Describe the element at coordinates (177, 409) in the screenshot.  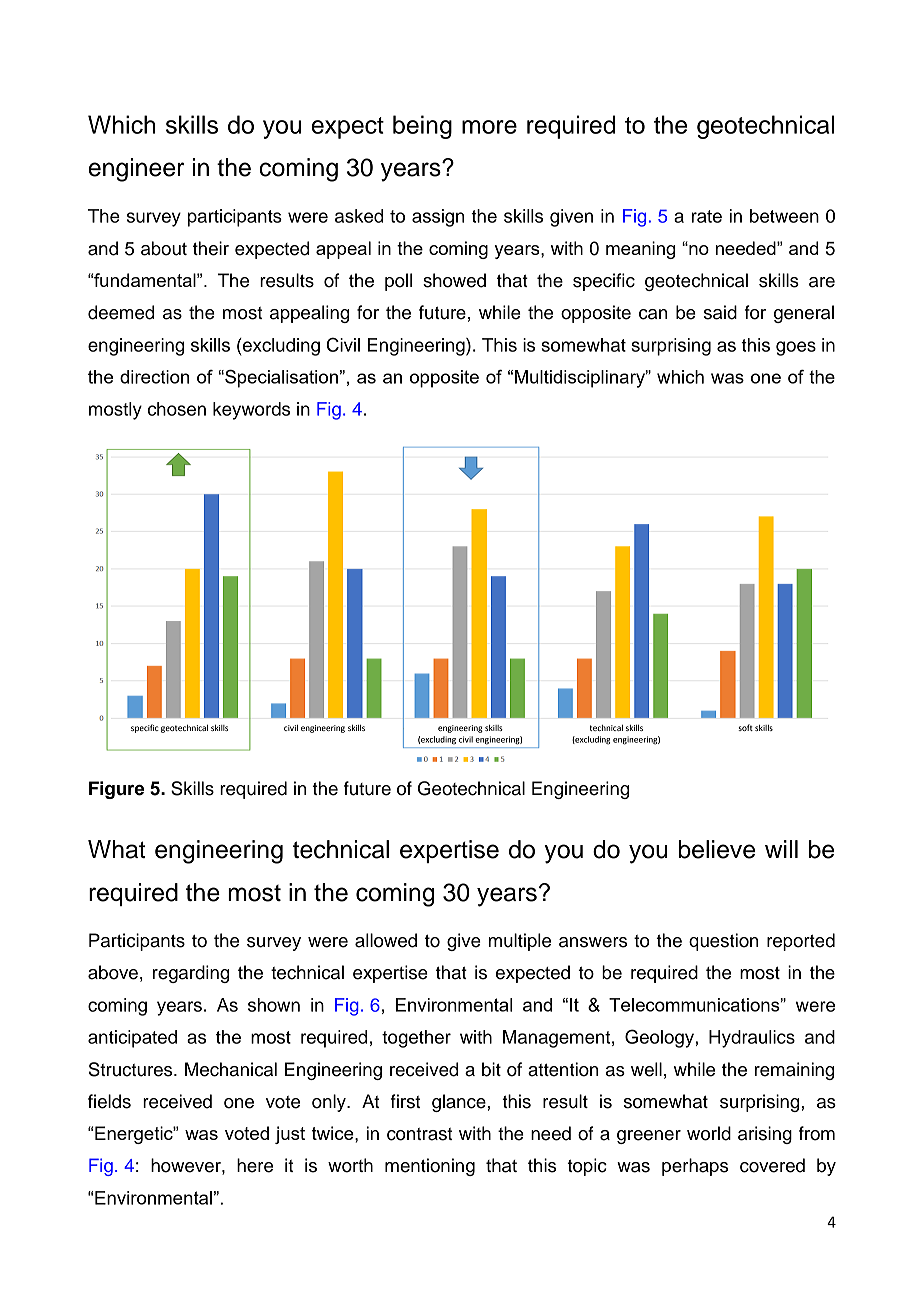
I see `chosen` at that location.
